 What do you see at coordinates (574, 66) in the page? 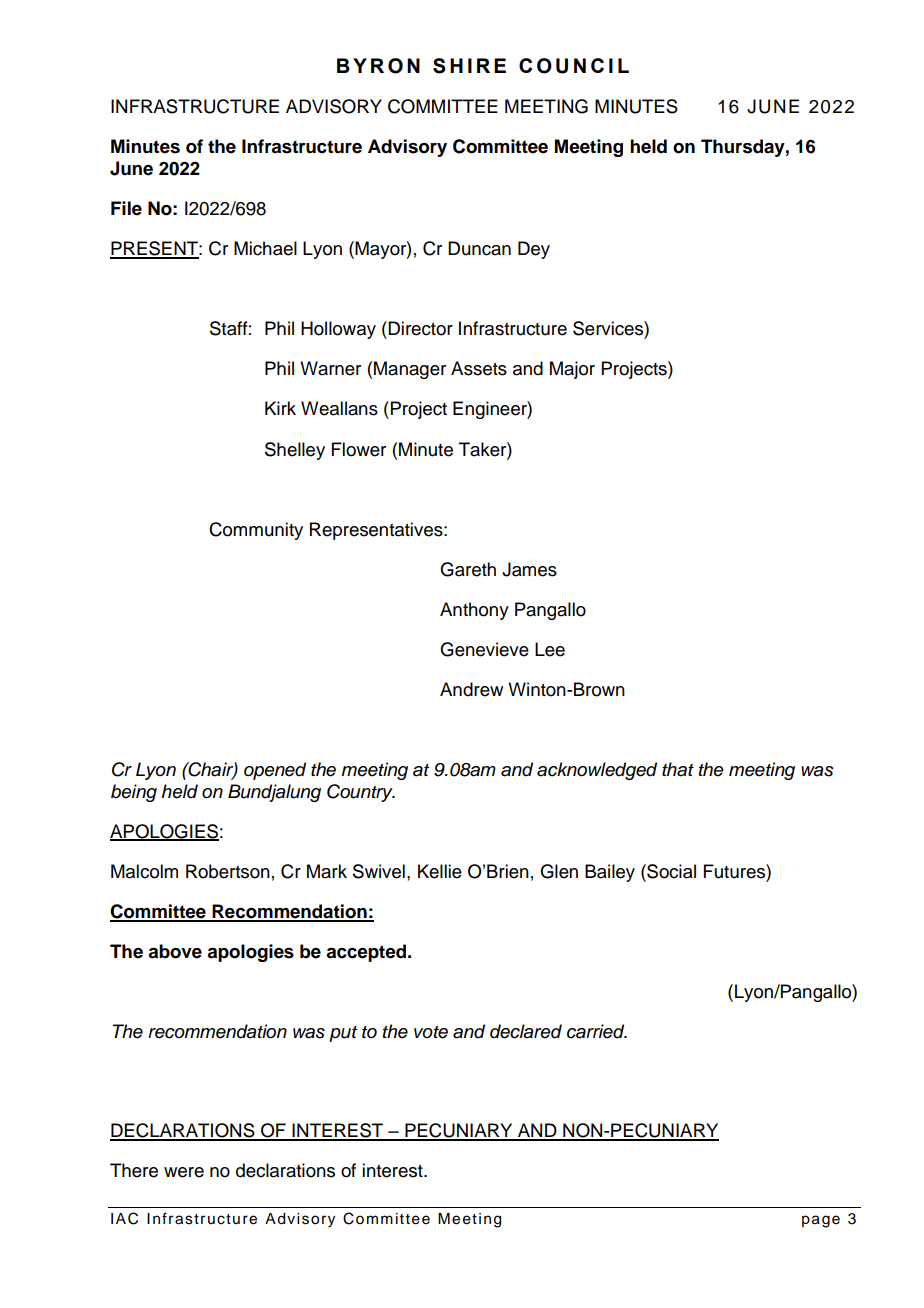
I see `COUNCIL` at bounding box center [574, 66].
